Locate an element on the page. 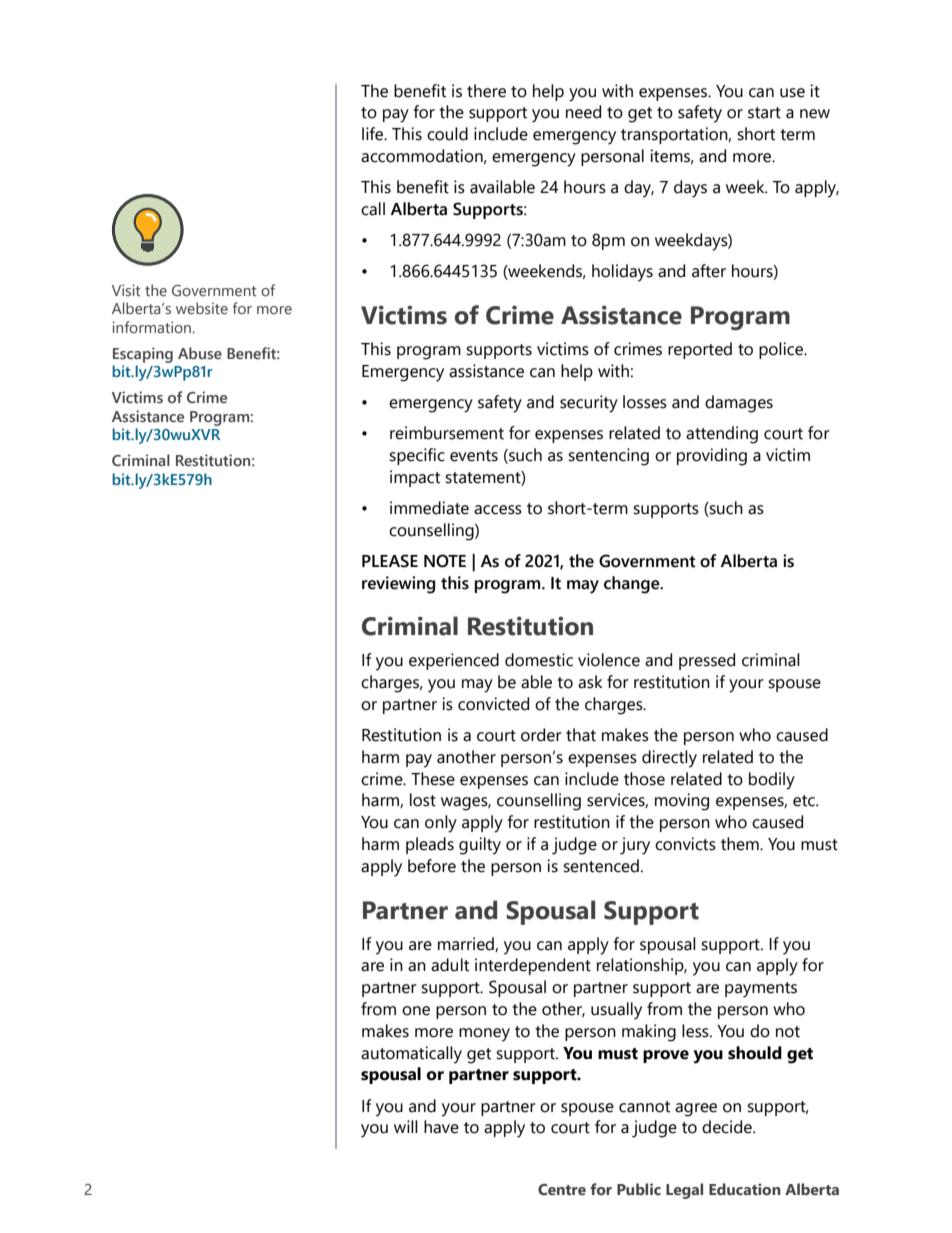 This image has width=952, height=1233. reviewing is located at coordinates (398, 585).
